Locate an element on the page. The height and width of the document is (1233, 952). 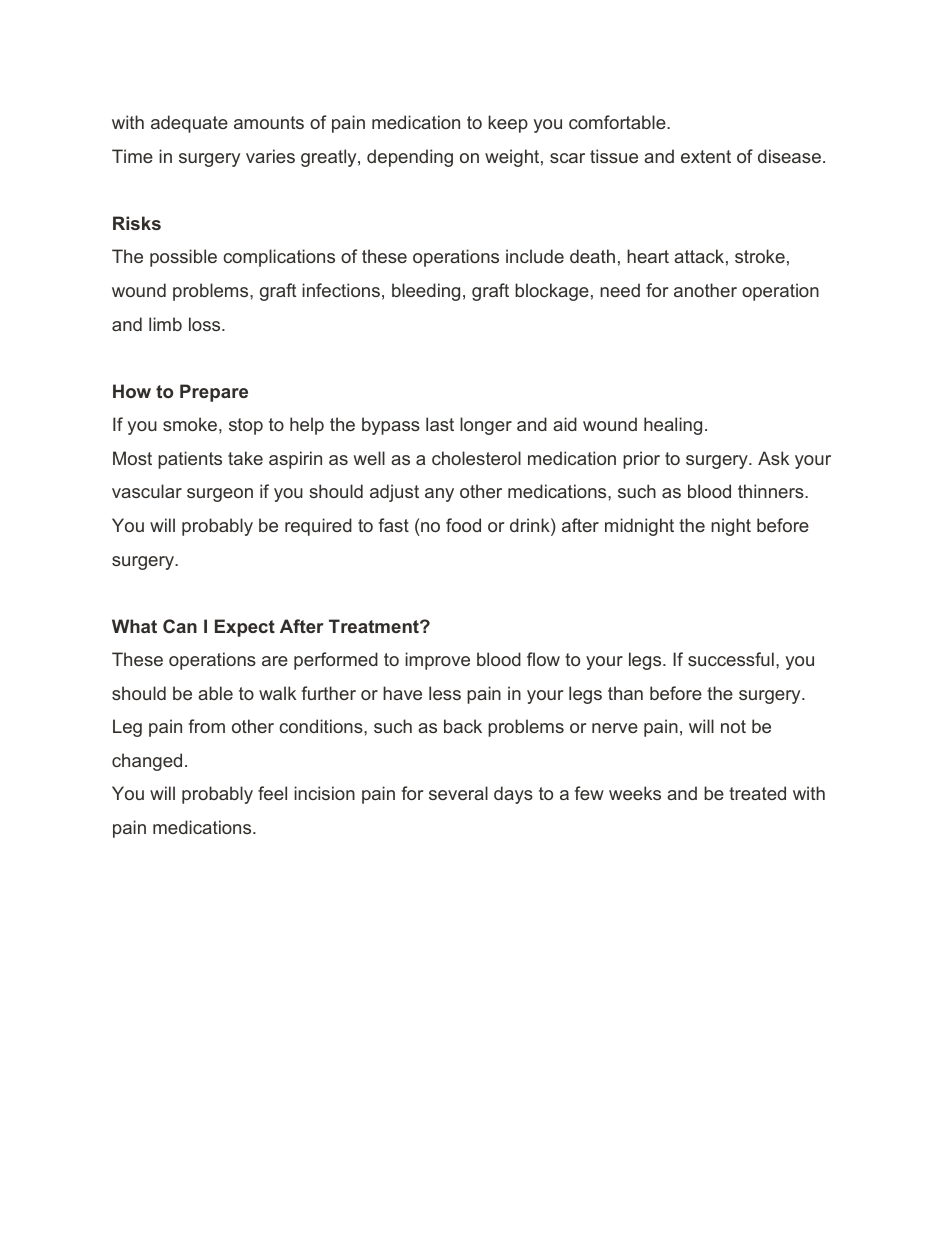
several is located at coordinates (458, 793).
